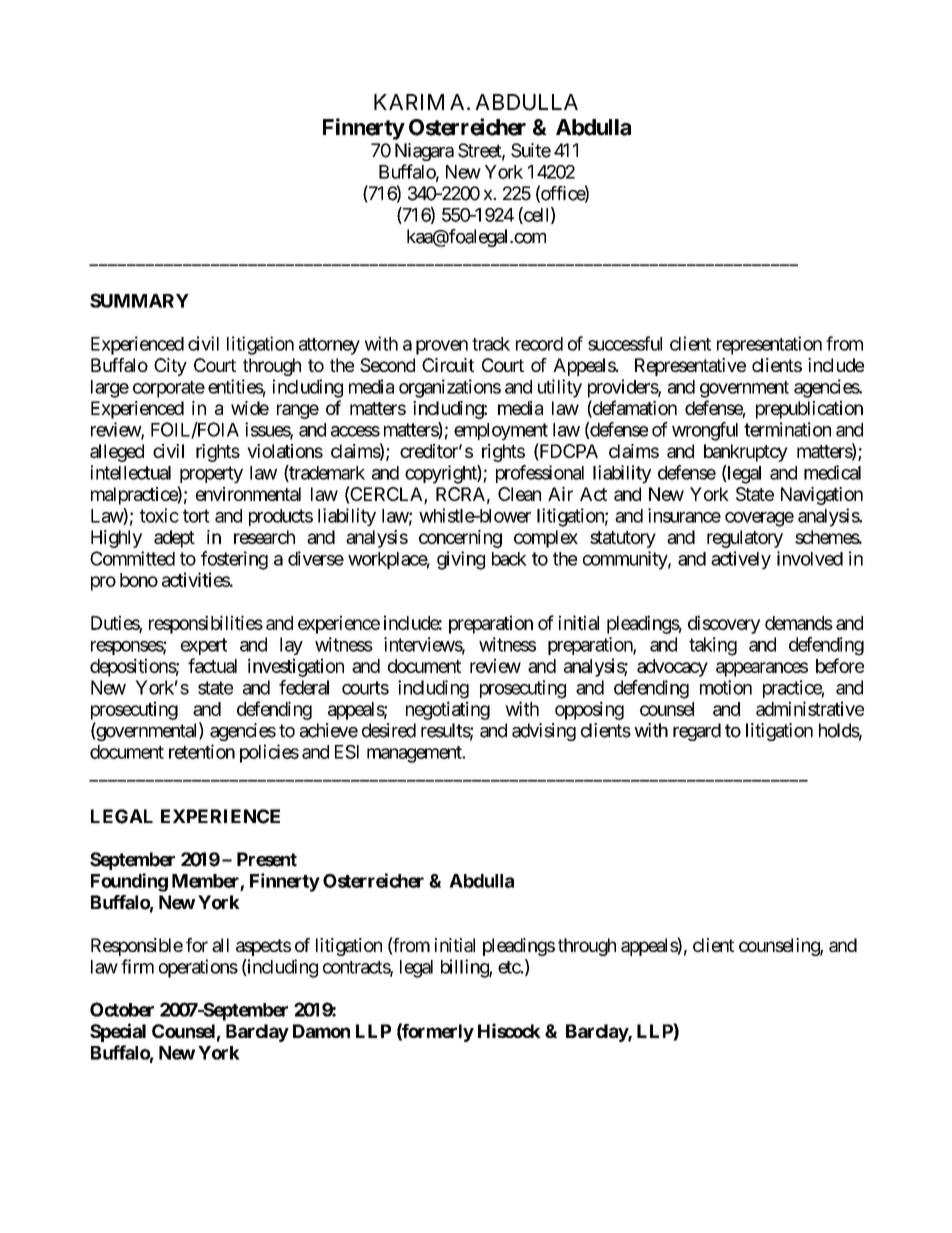 Image resolution: width=952 pixels, height=1233 pixels. Describe the element at coordinates (409, 102) in the screenshot. I see `KARIM` at that location.
